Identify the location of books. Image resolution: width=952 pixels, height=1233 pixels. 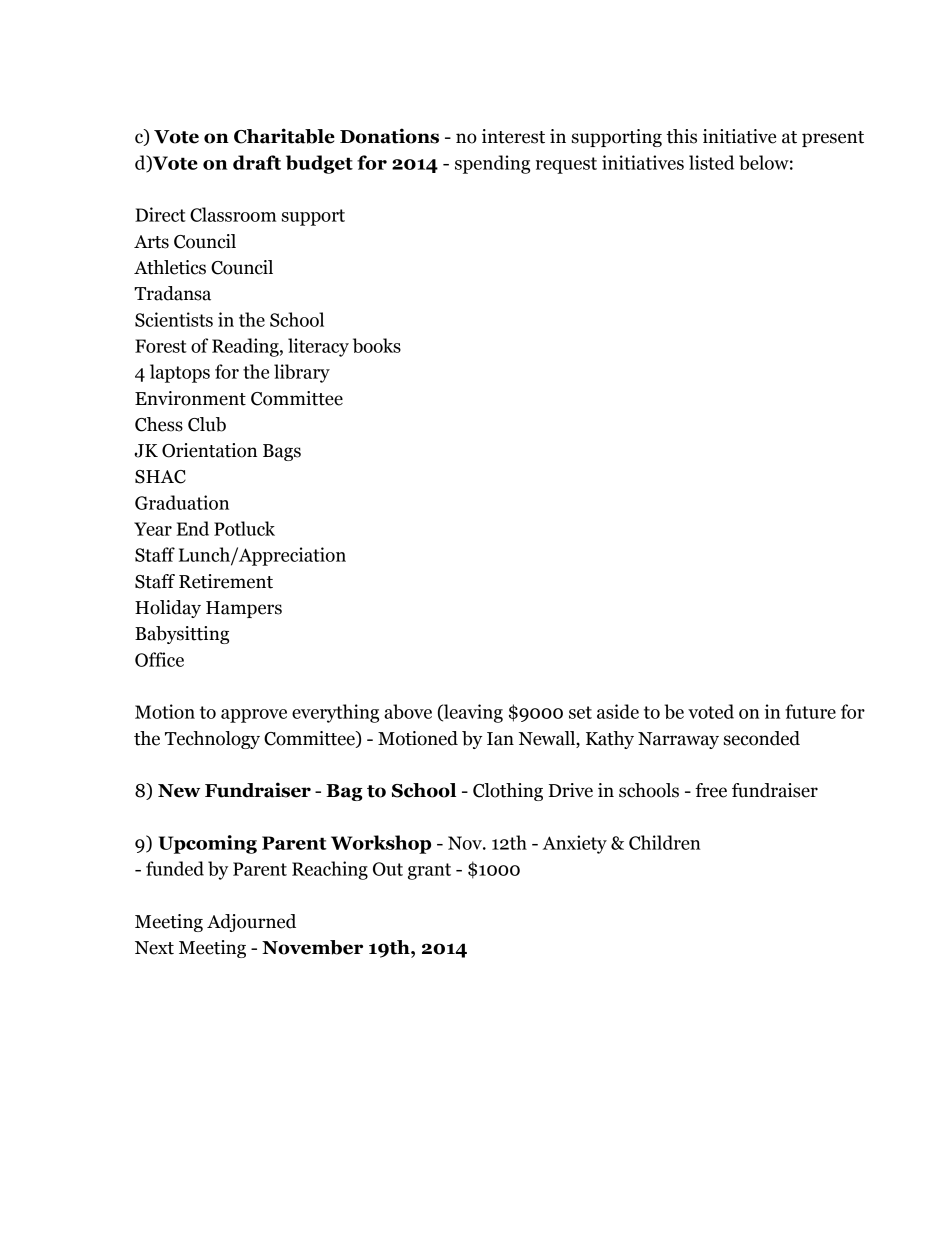
(377, 345).
